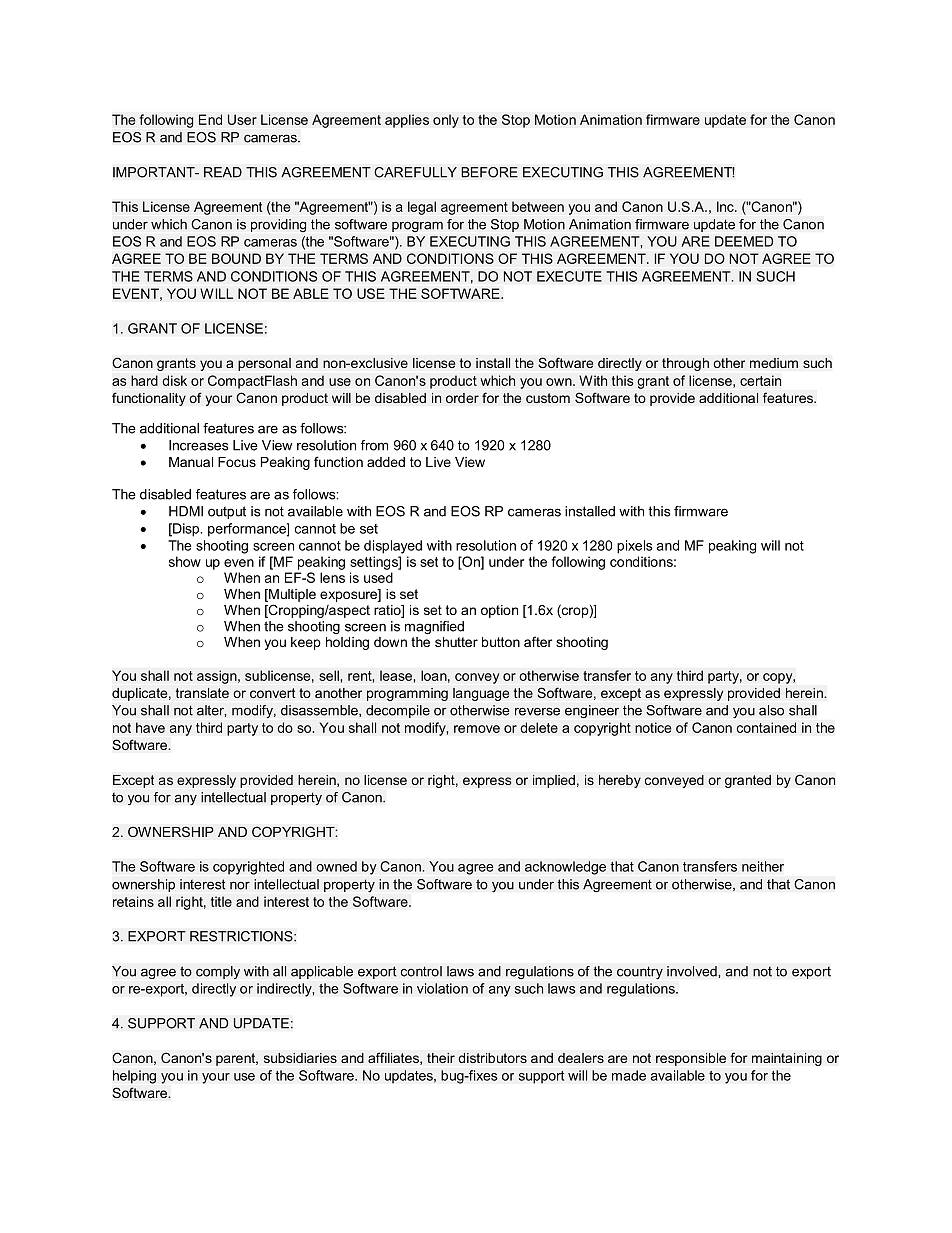 This screenshot has height=1233, width=952. I want to click on helping, so click(134, 1077).
